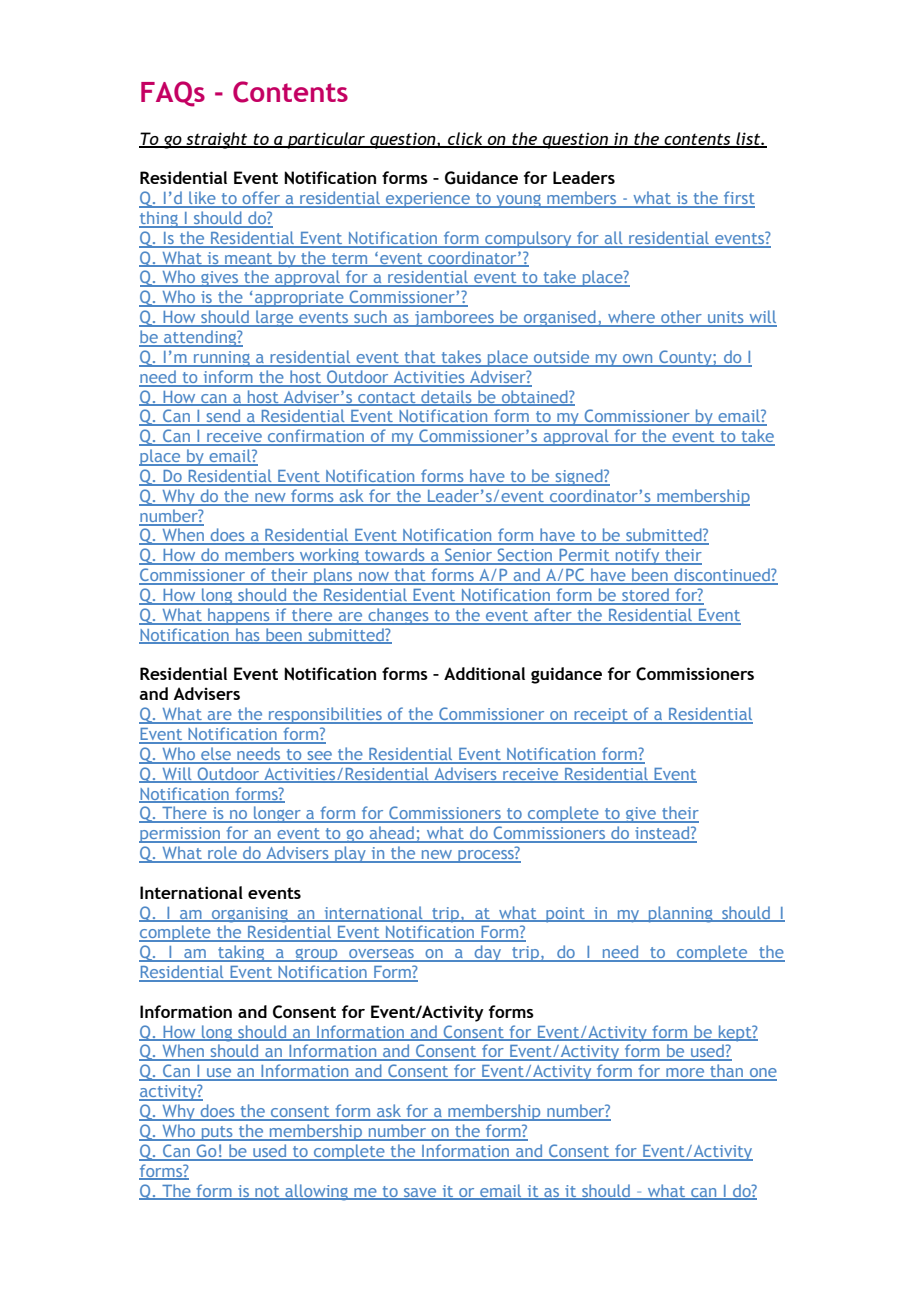 The width and height of the screenshot is (924, 1308). Describe the element at coordinates (484, 673) in the screenshot. I see `Additional` at that location.
